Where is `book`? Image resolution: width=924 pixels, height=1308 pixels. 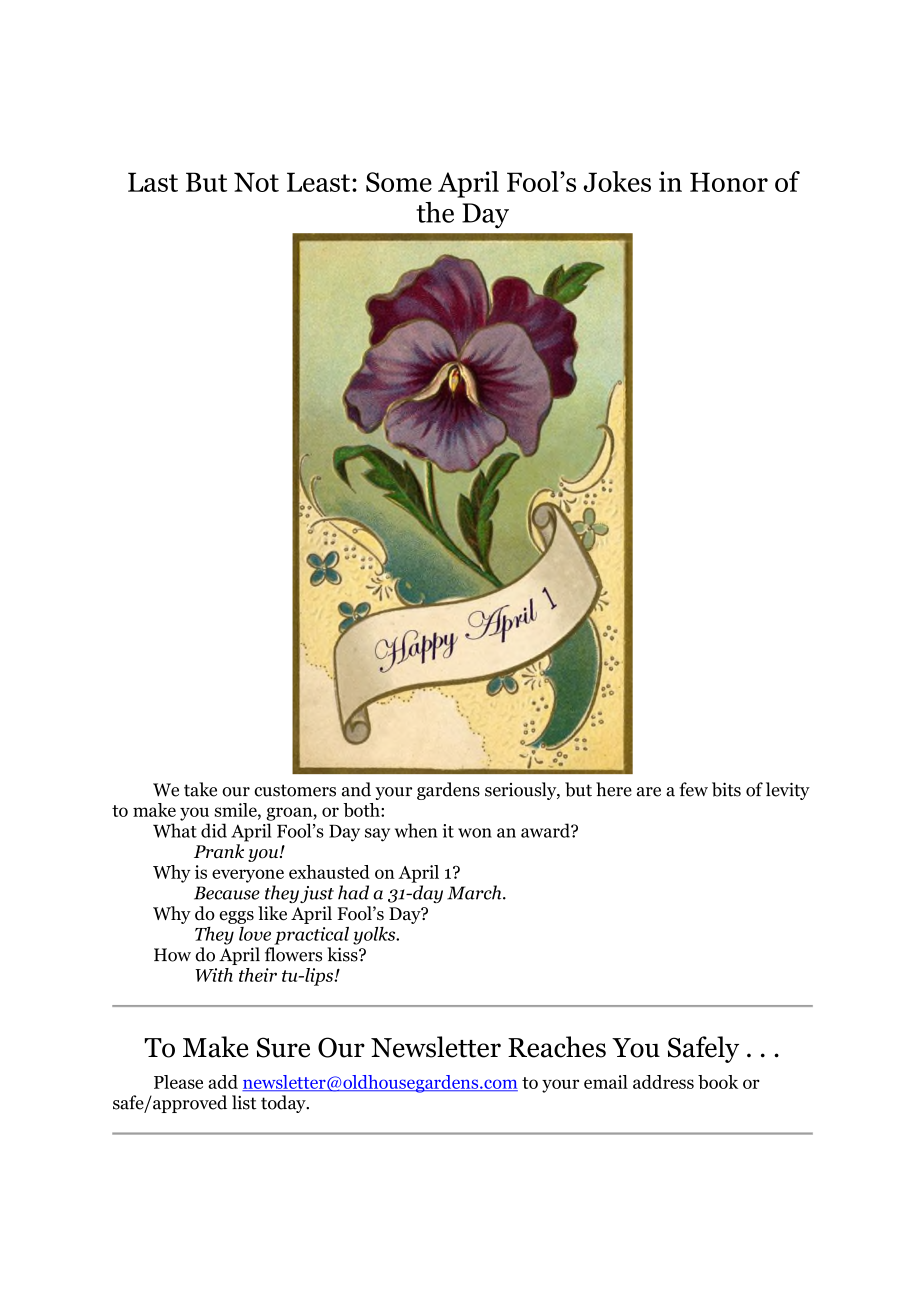
book is located at coordinates (718, 1082).
